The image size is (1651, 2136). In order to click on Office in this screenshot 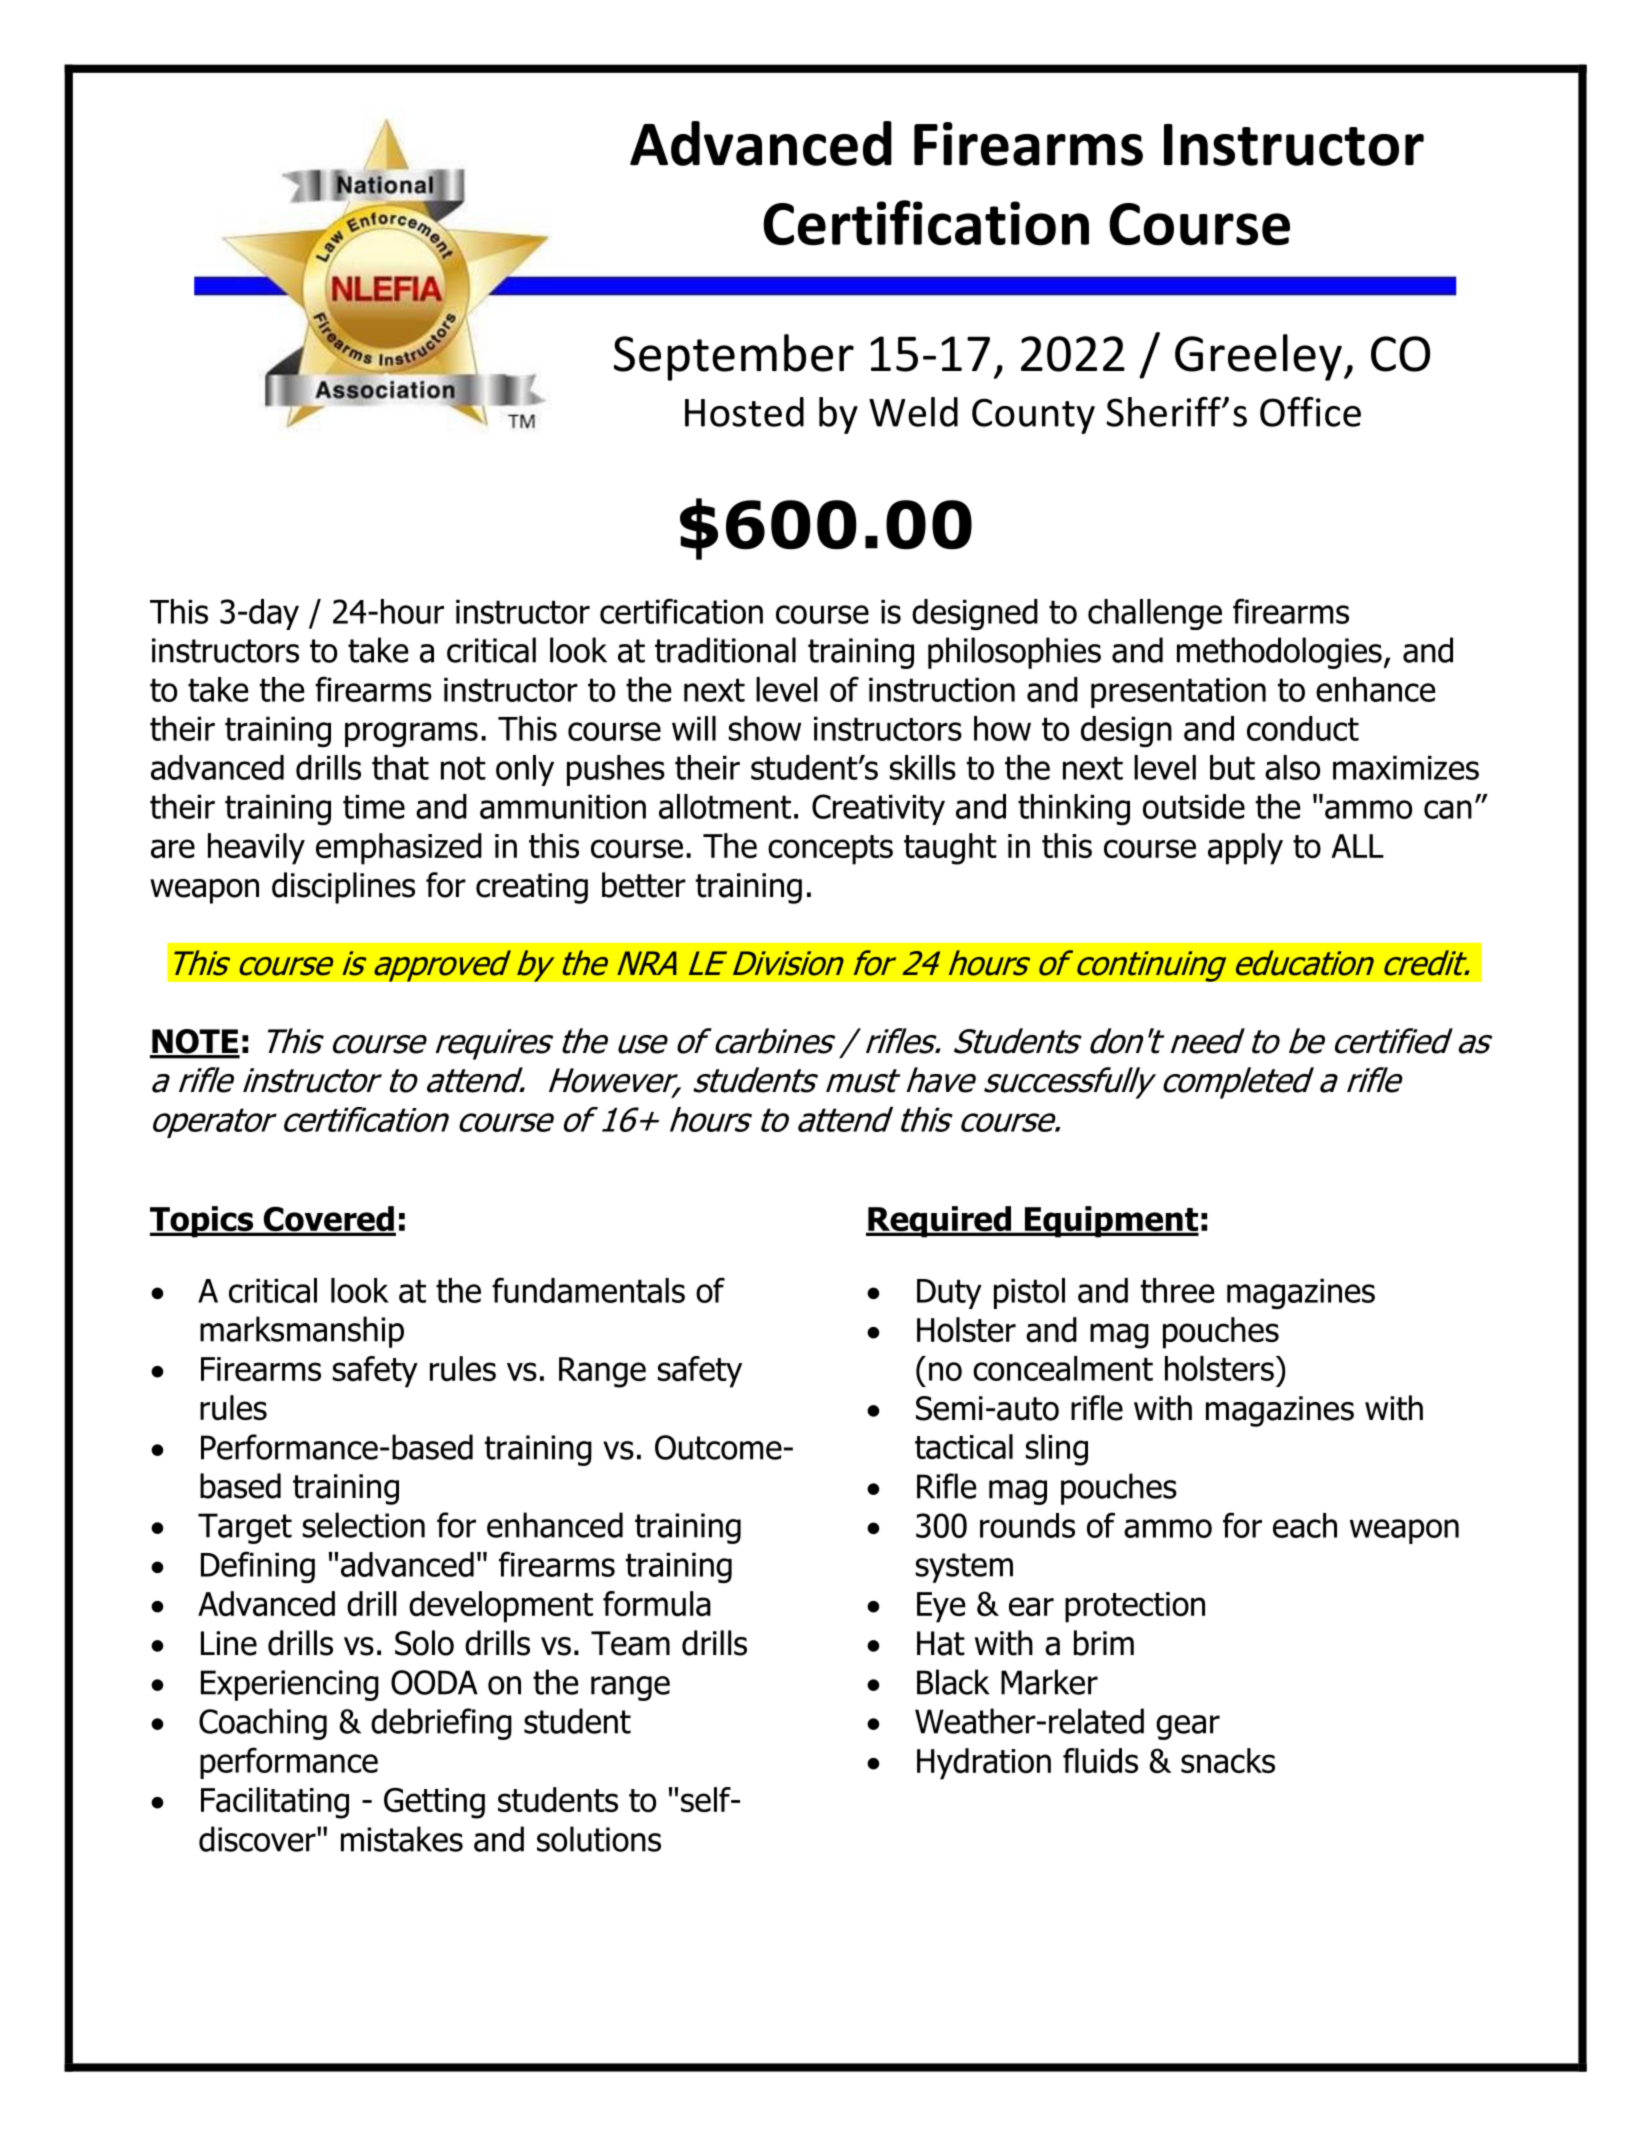, I will do `click(1310, 412)`.
